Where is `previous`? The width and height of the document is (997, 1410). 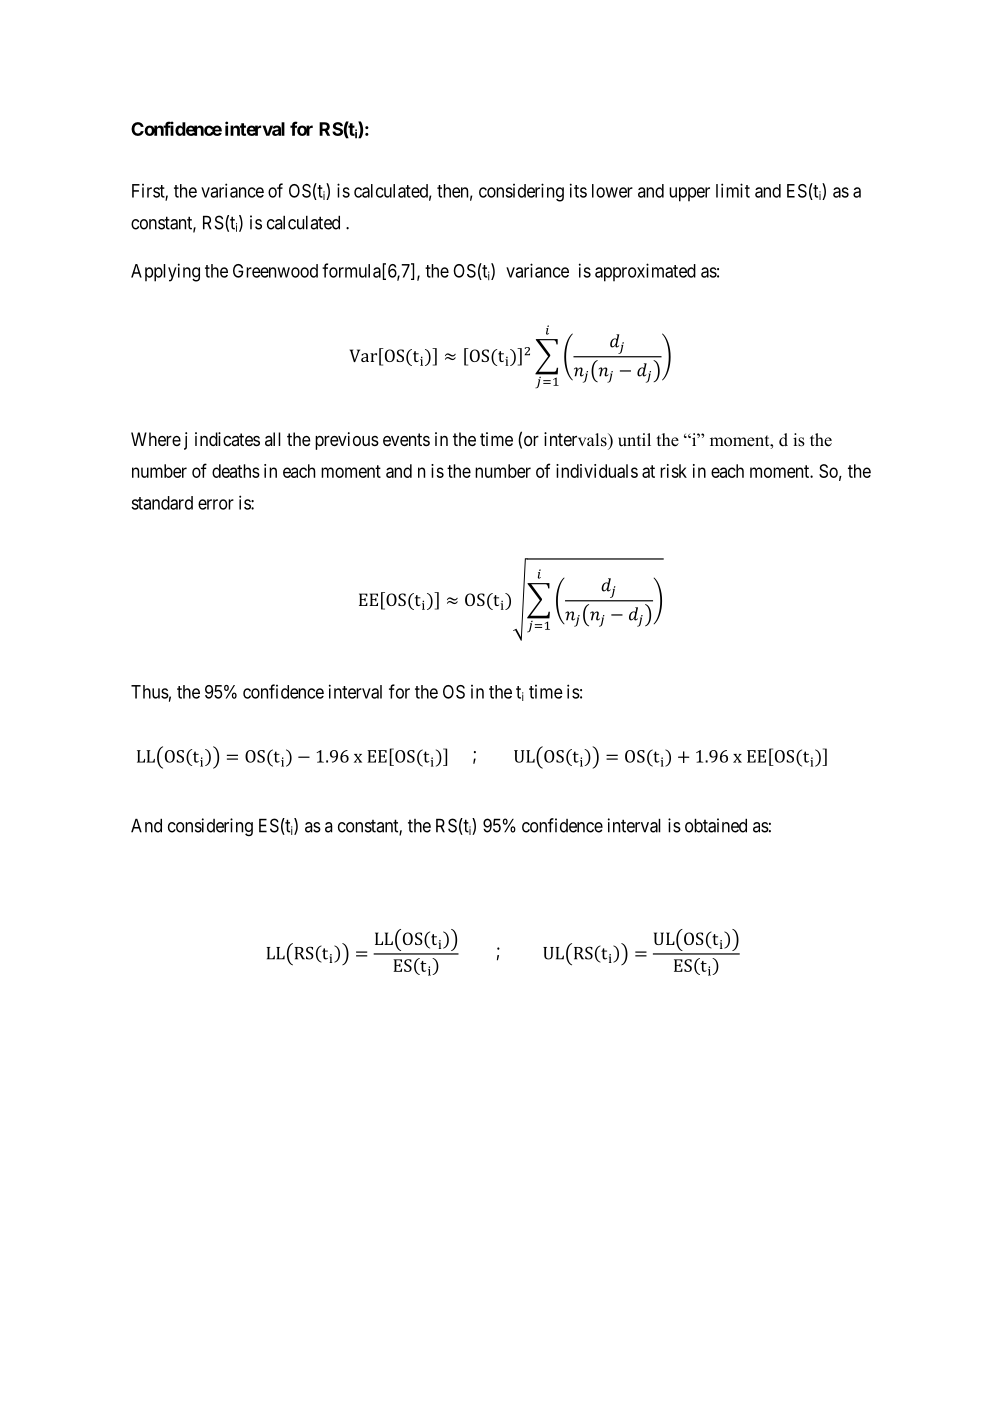 previous is located at coordinates (347, 441).
